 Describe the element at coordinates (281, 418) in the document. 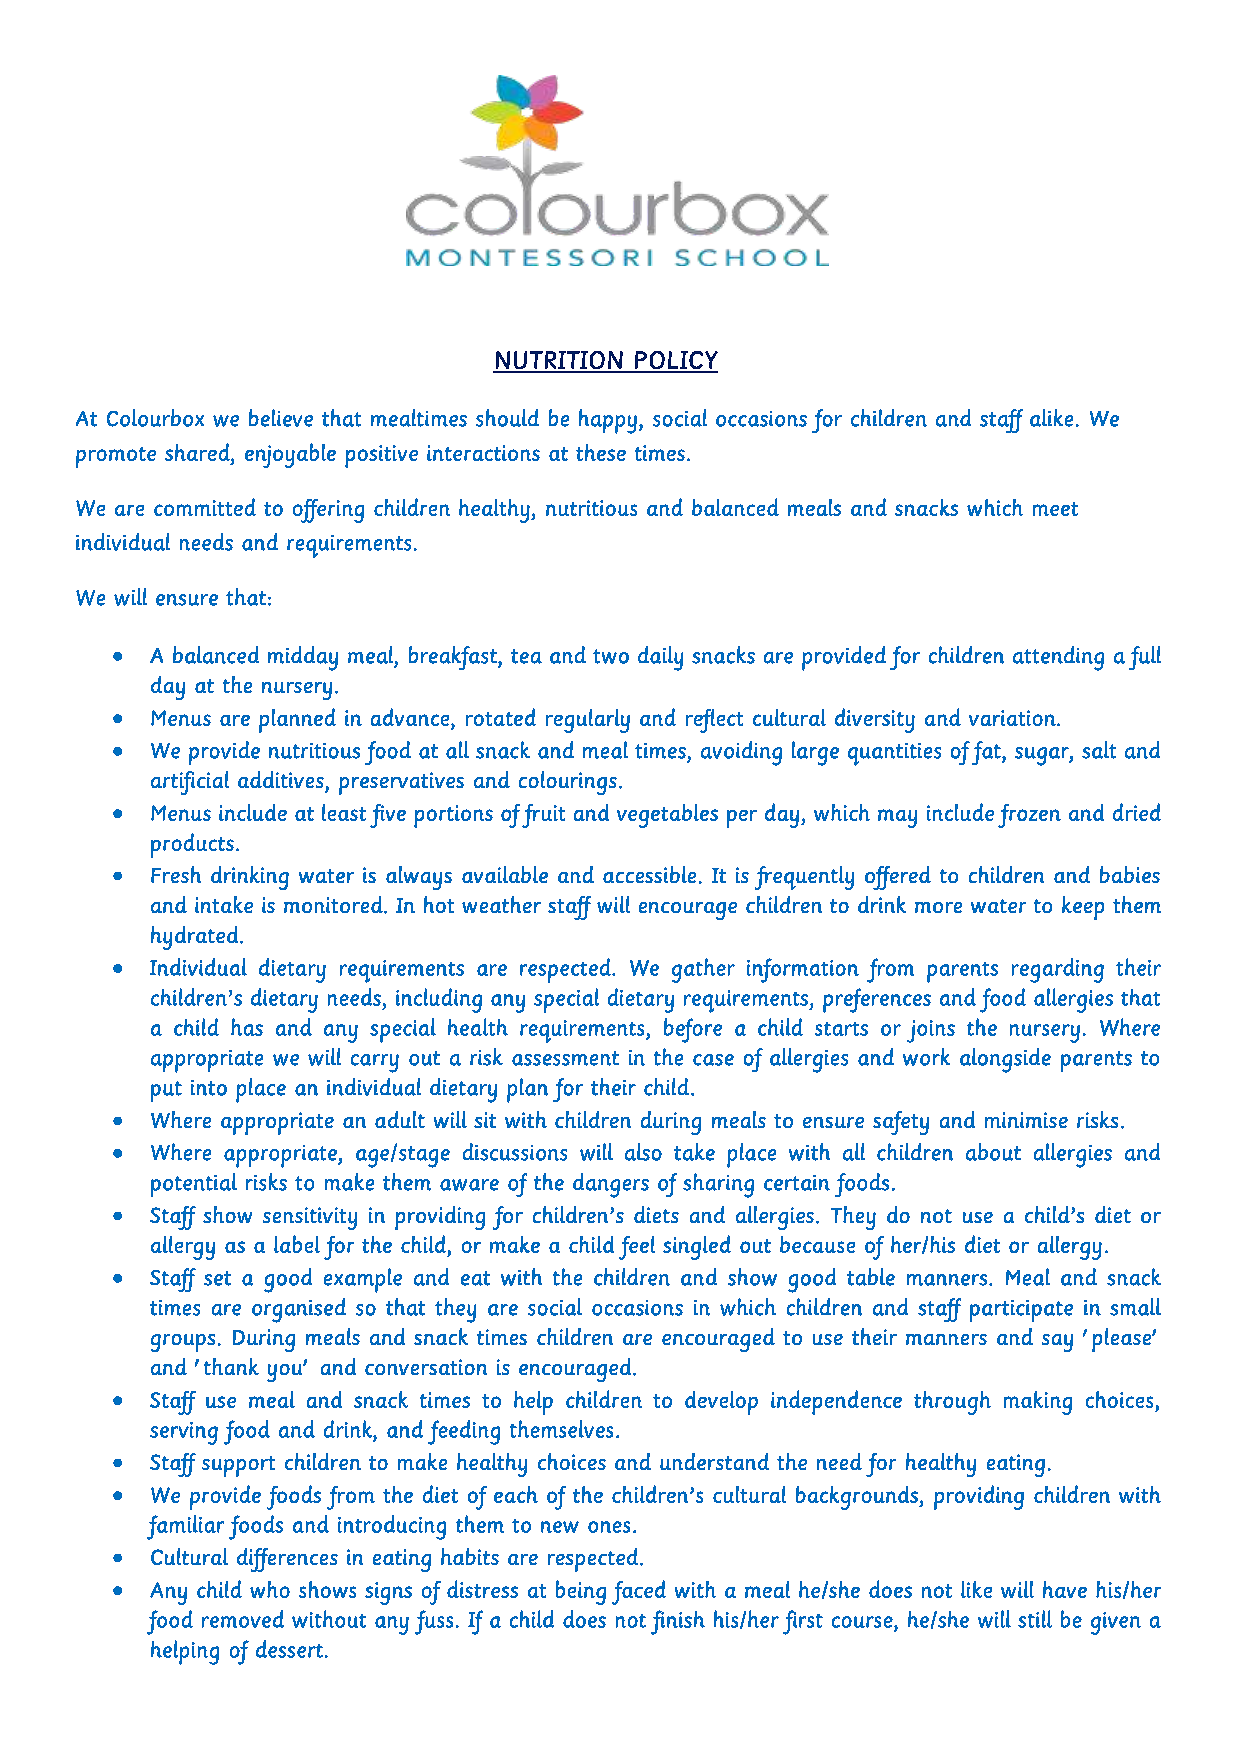

I see `believe` at that location.
